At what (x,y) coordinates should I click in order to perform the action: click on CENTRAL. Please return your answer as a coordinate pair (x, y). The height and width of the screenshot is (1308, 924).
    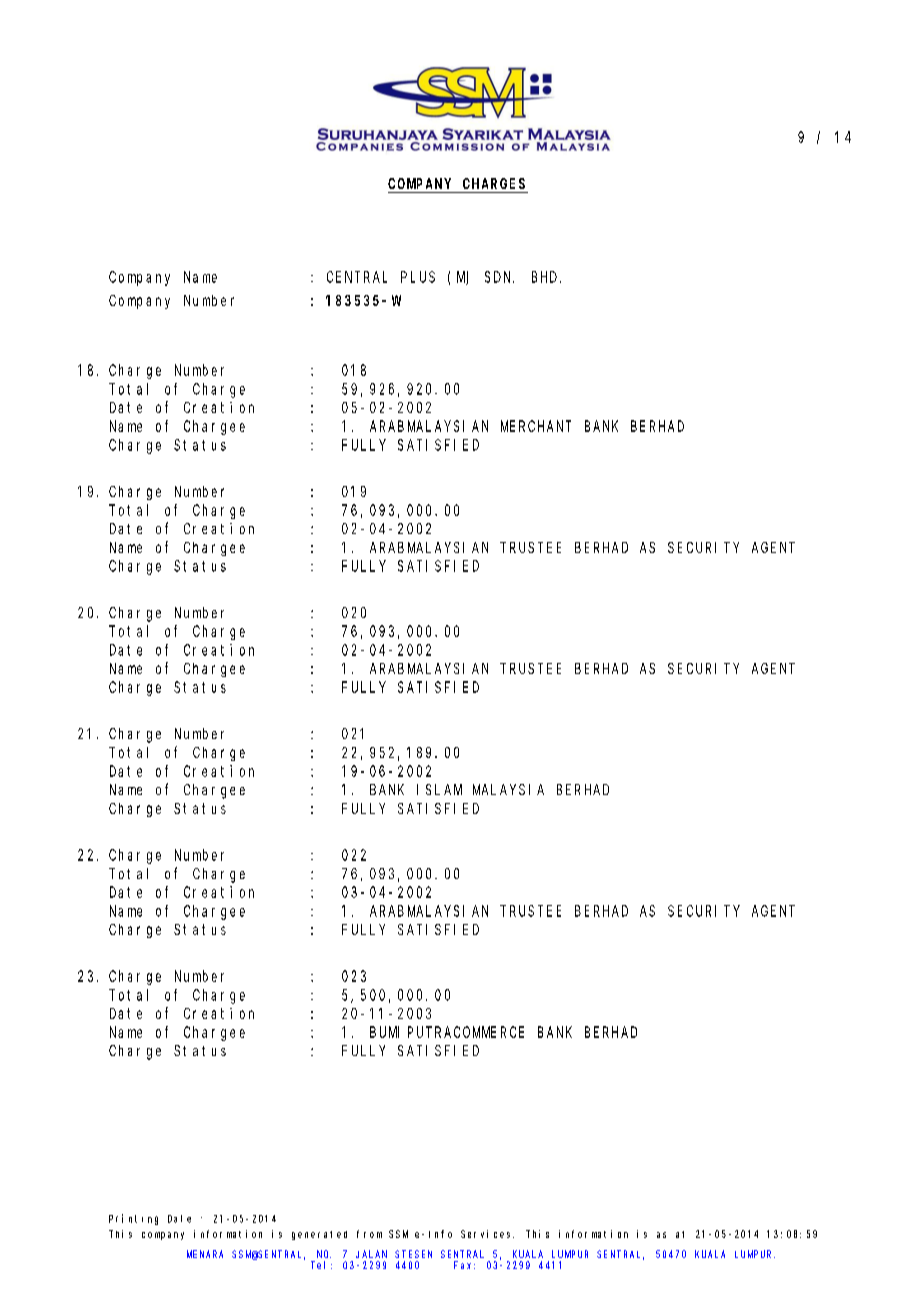
    Looking at the image, I should click on (357, 277).
